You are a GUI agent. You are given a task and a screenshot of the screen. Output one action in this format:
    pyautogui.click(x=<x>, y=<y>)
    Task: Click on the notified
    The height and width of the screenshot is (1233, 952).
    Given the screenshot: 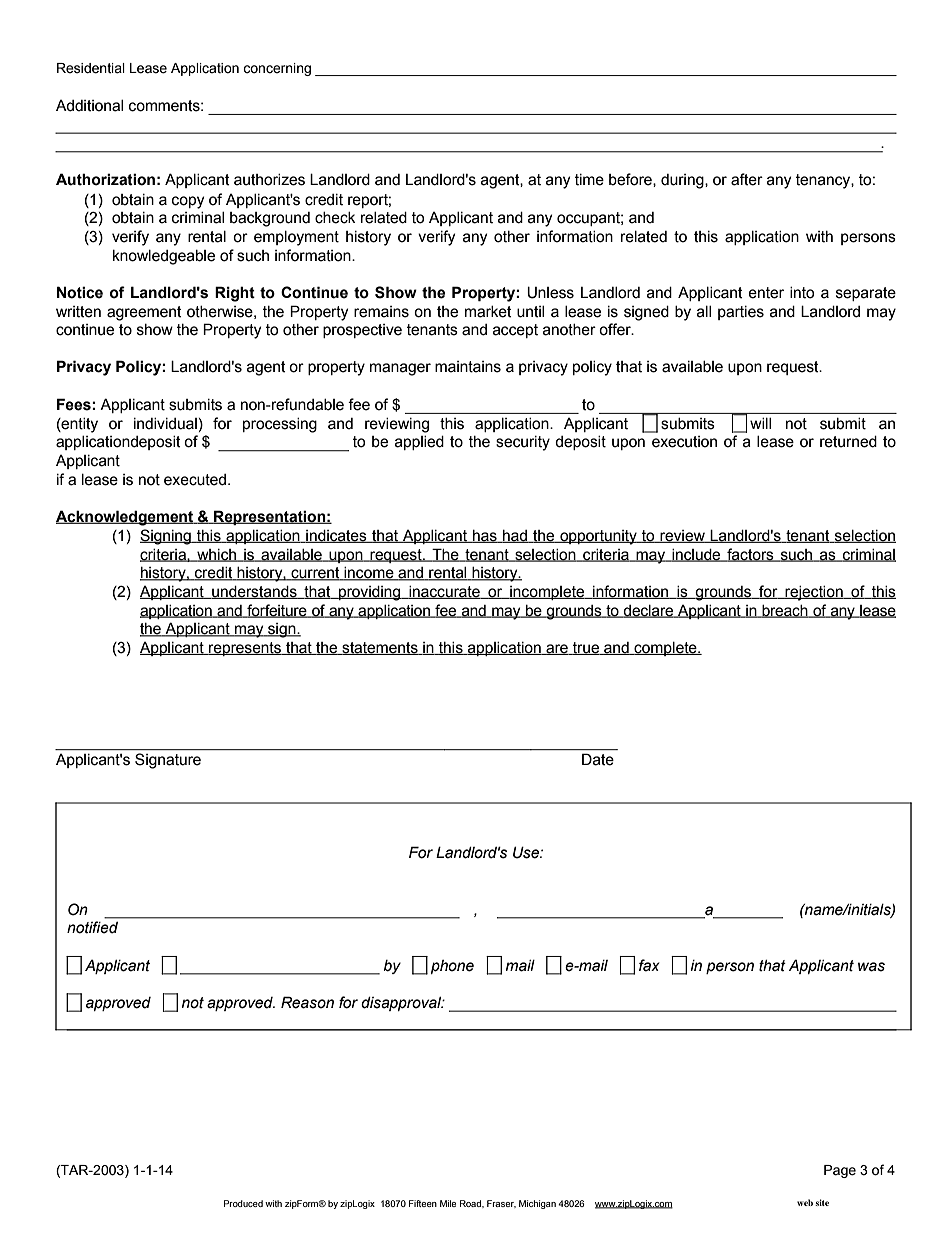 What is the action you would take?
    pyautogui.click(x=92, y=927)
